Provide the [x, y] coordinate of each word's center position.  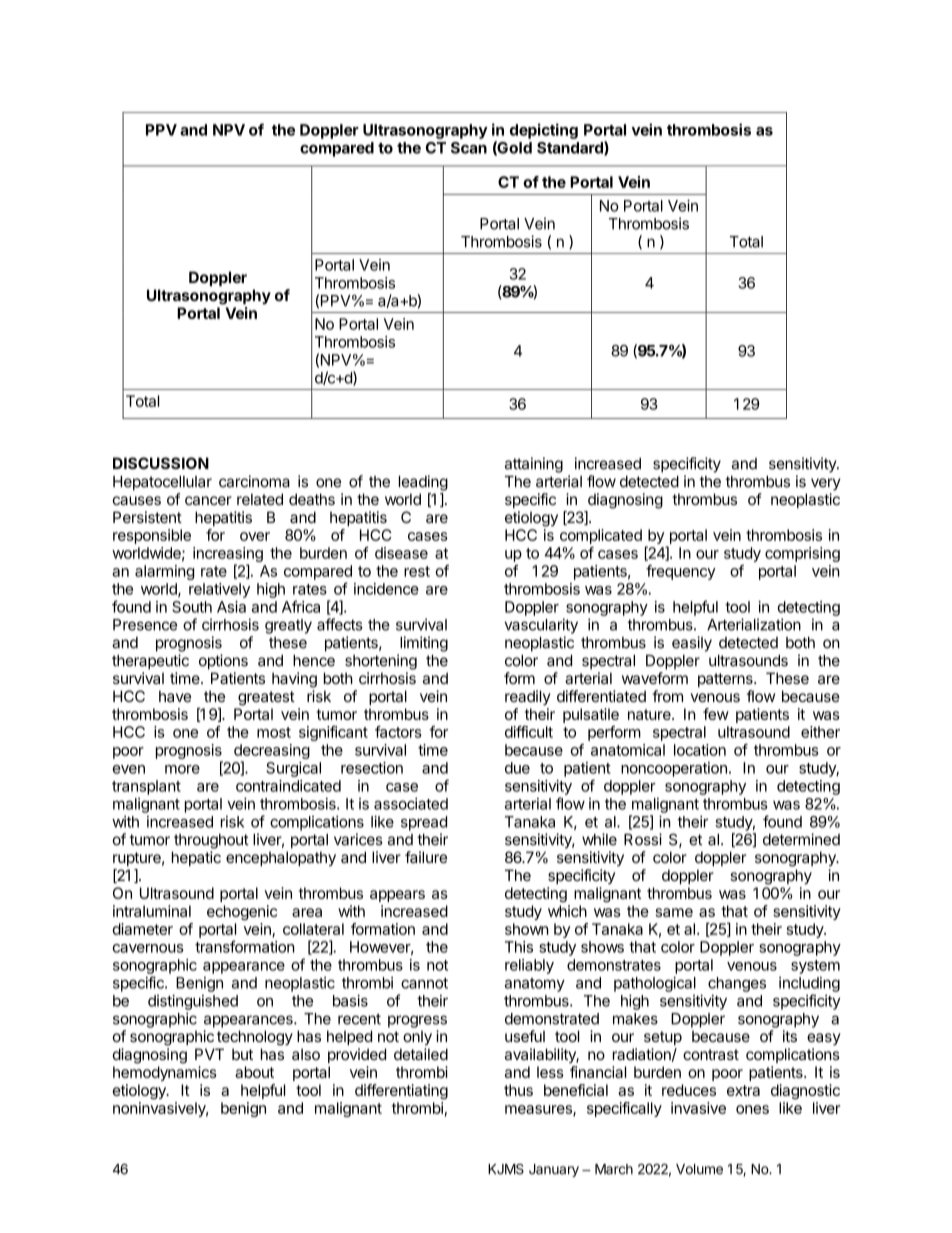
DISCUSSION [161, 463]
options [223, 662]
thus [518, 1090]
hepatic [196, 858]
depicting [544, 131]
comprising [802, 554]
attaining [534, 465]
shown [527, 929]
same [674, 912]
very [826, 484]
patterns [726, 680]
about [254, 1072]
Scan [469, 148]
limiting [424, 644]
